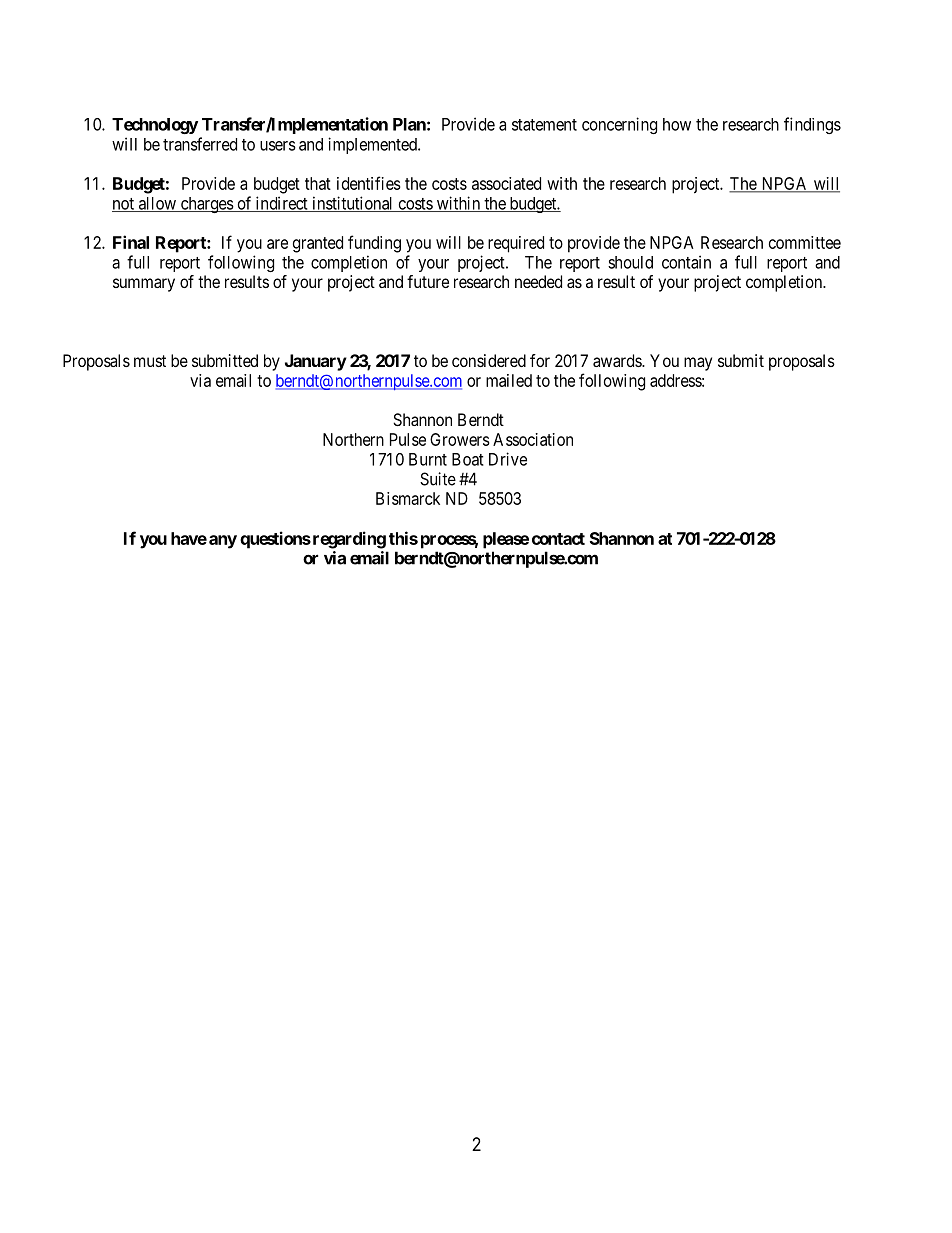  What do you see at coordinates (428, 459) in the screenshot?
I see `Burnt` at bounding box center [428, 459].
